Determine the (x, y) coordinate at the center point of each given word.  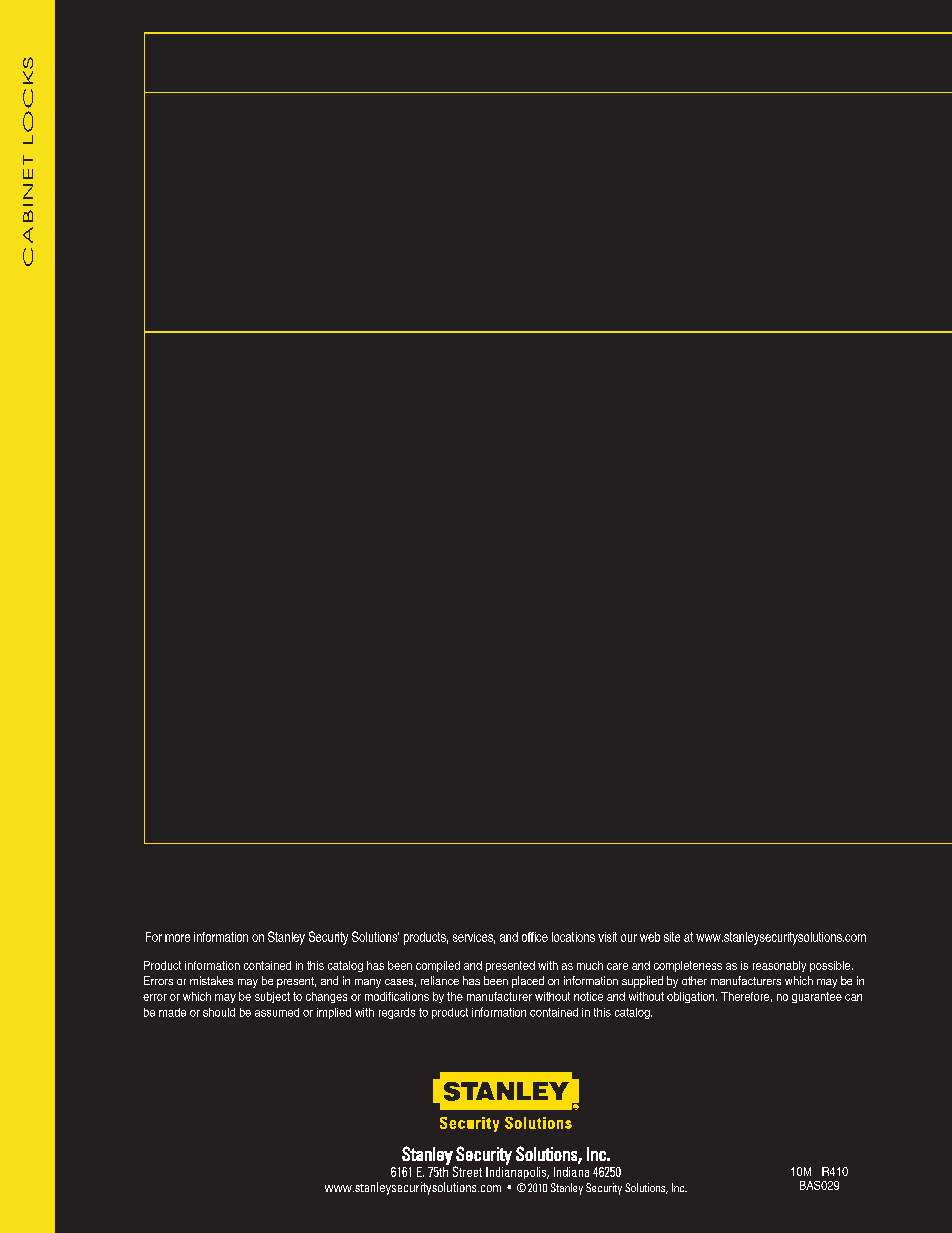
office (535, 937)
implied (334, 1013)
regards (397, 1013)
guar (803, 998)
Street (467, 1171)
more (177, 938)
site (672, 937)
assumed (277, 1012)
